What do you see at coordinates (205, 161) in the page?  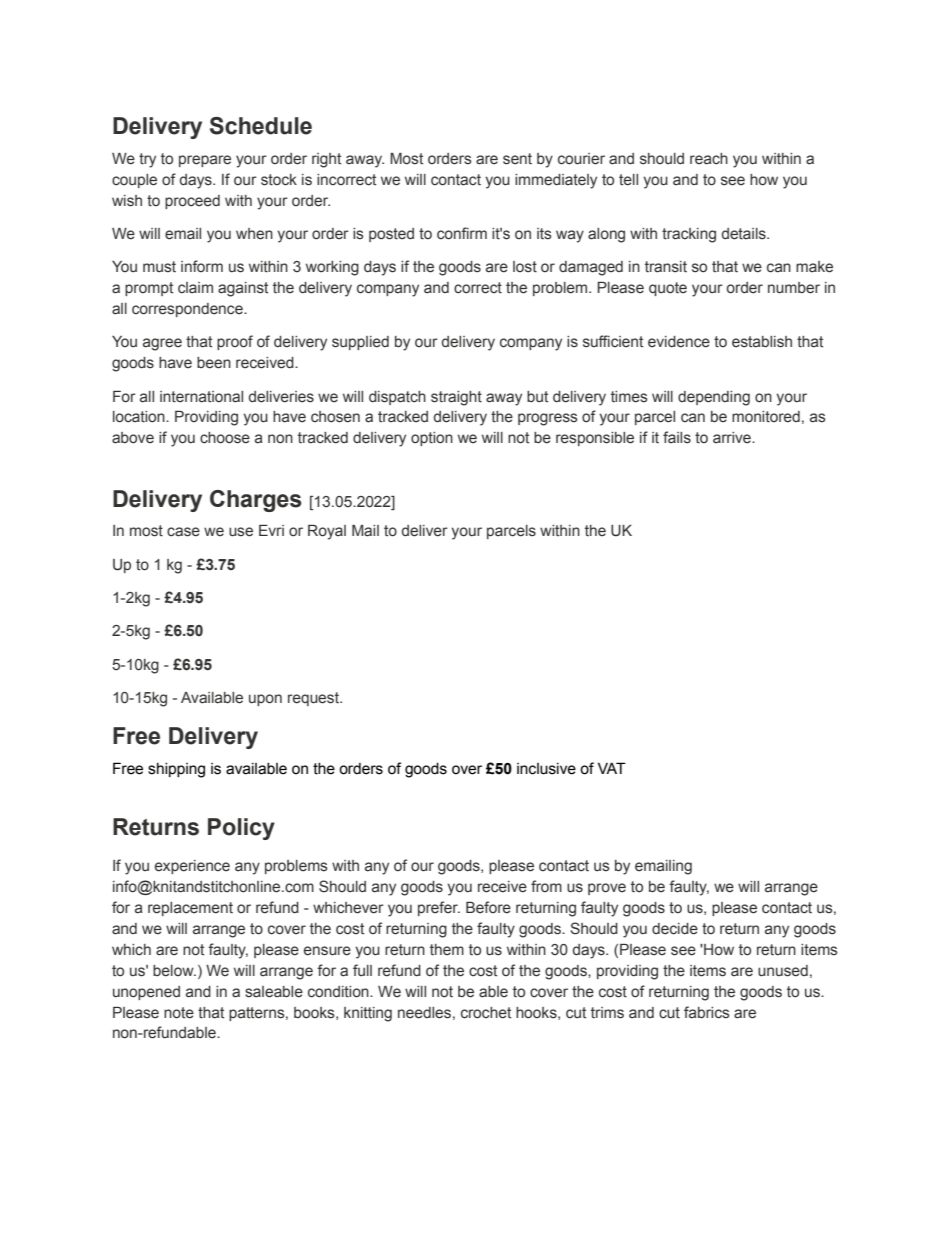 I see `prepare` at bounding box center [205, 161].
